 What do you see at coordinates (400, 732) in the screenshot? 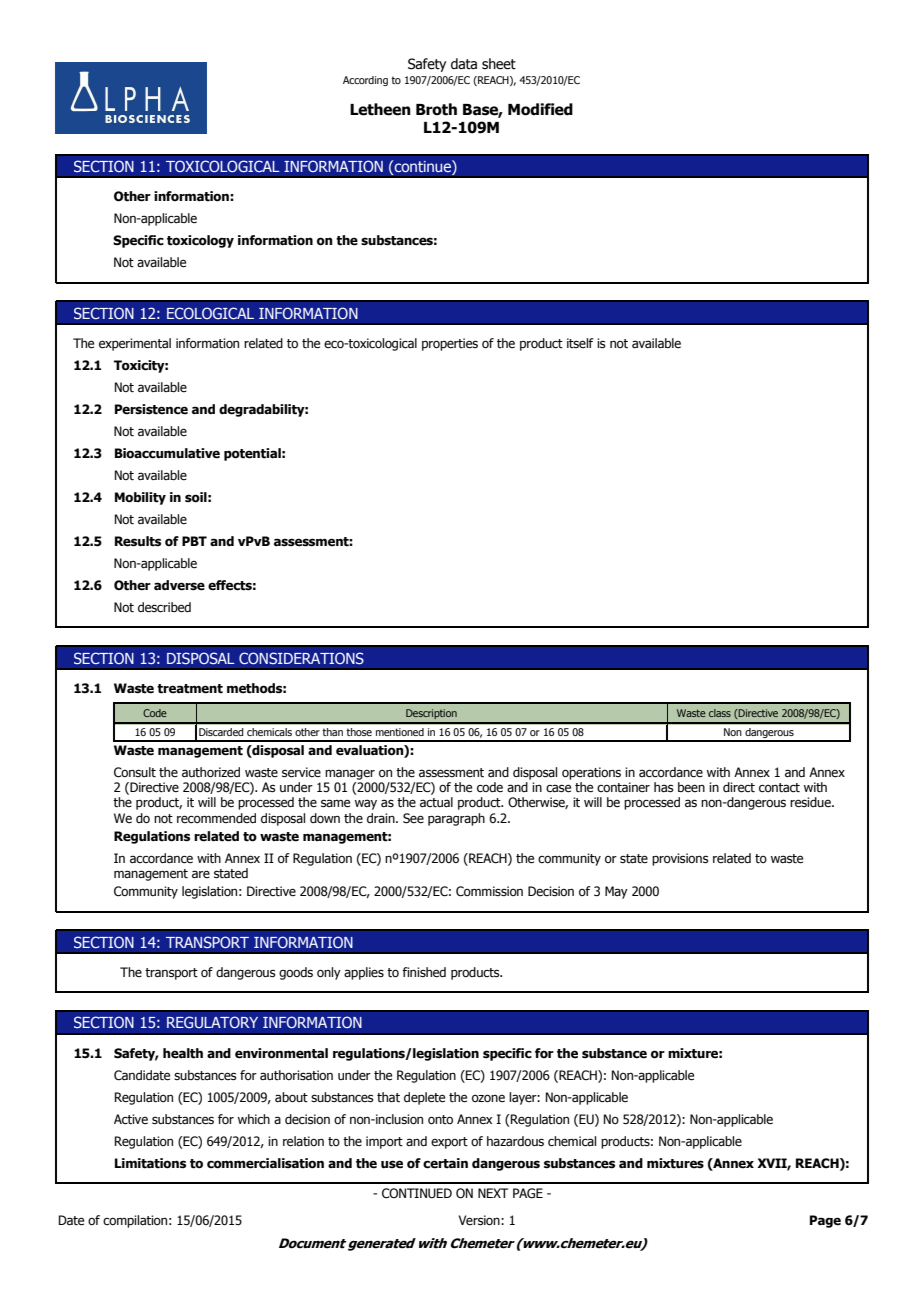
I see `mentioned` at bounding box center [400, 732].
